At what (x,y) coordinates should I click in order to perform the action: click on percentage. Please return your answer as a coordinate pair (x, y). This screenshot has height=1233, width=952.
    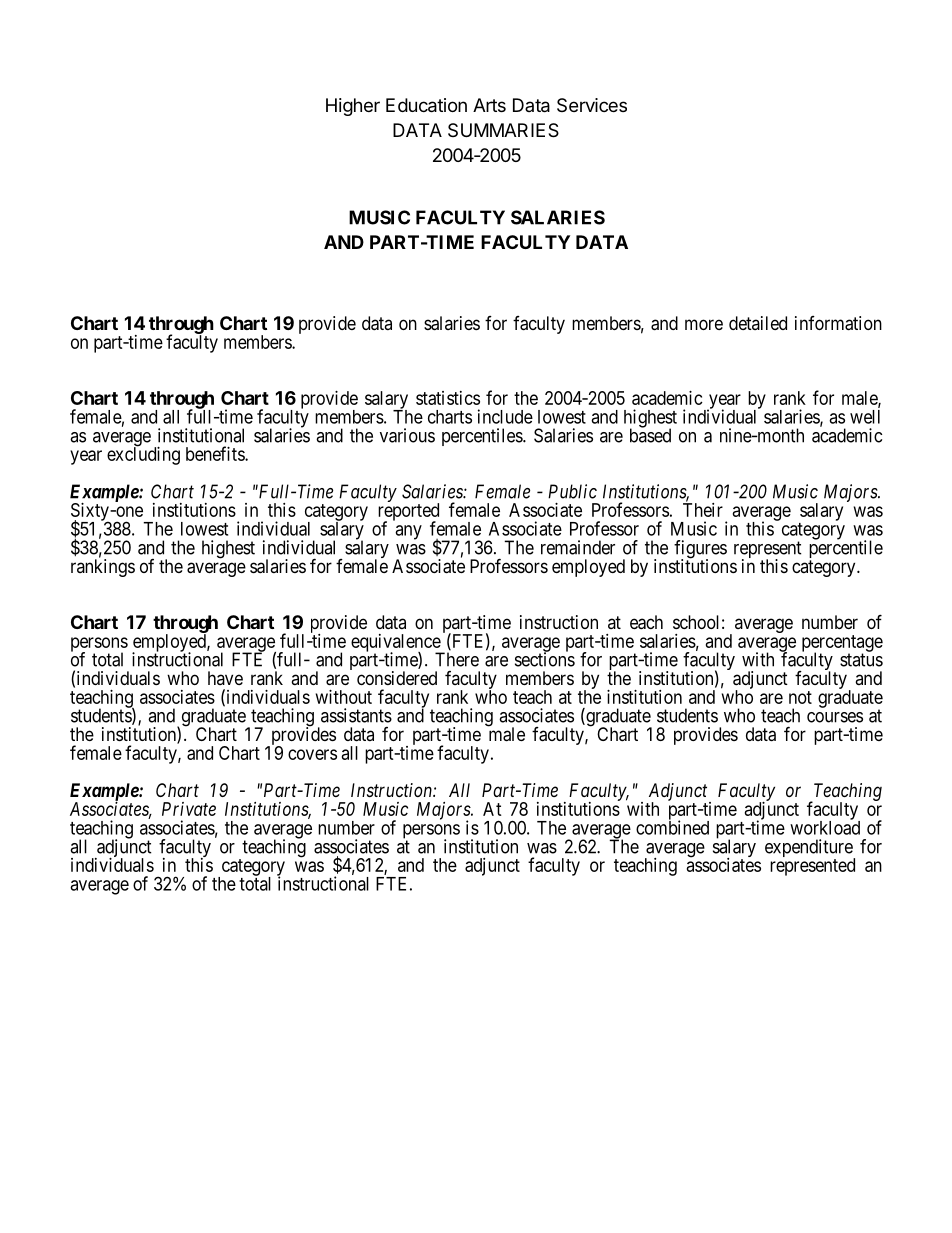
    Looking at the image, I should click on (842, 644).
